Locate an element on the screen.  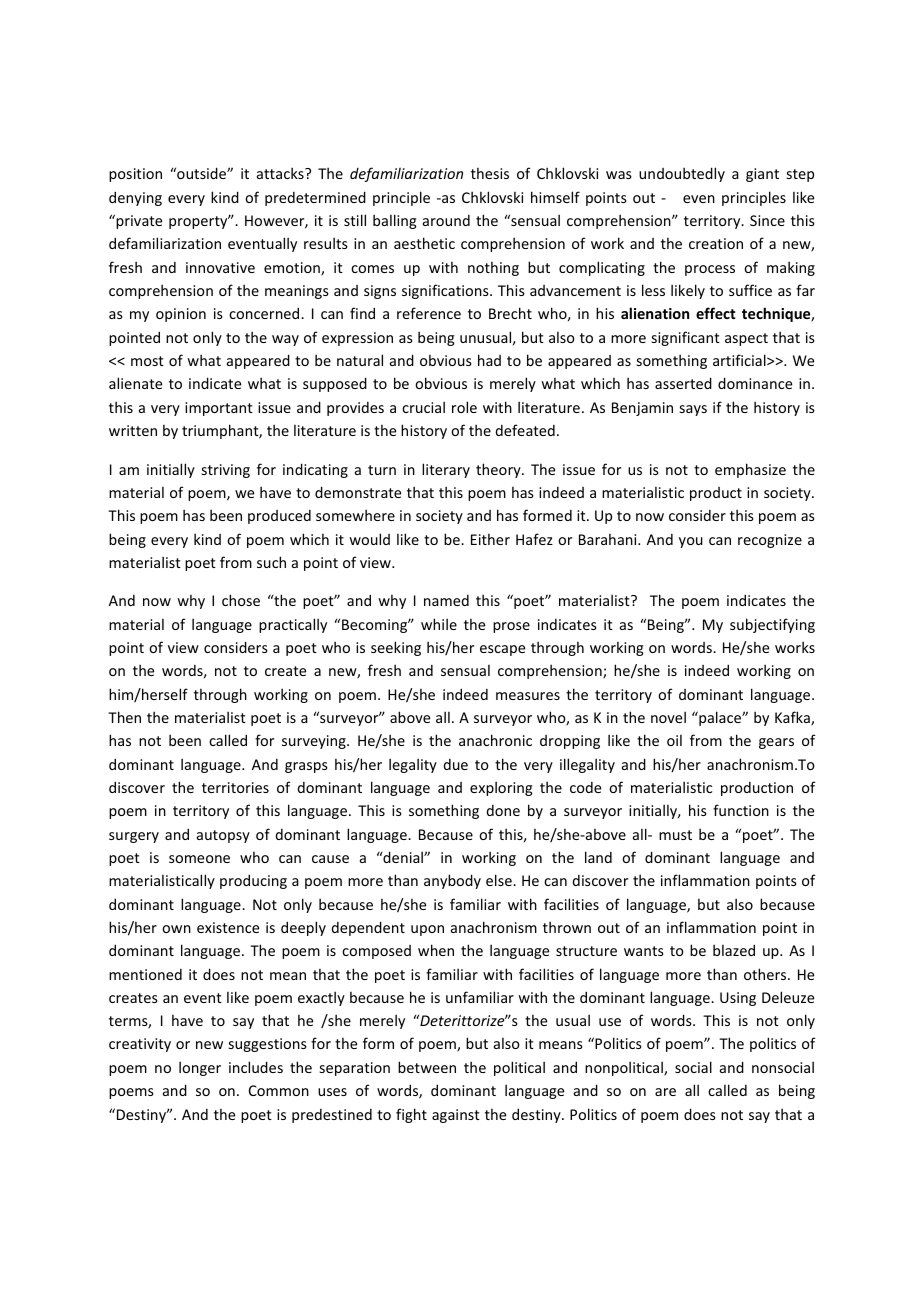
against is located at coordinates (456, 1116).
